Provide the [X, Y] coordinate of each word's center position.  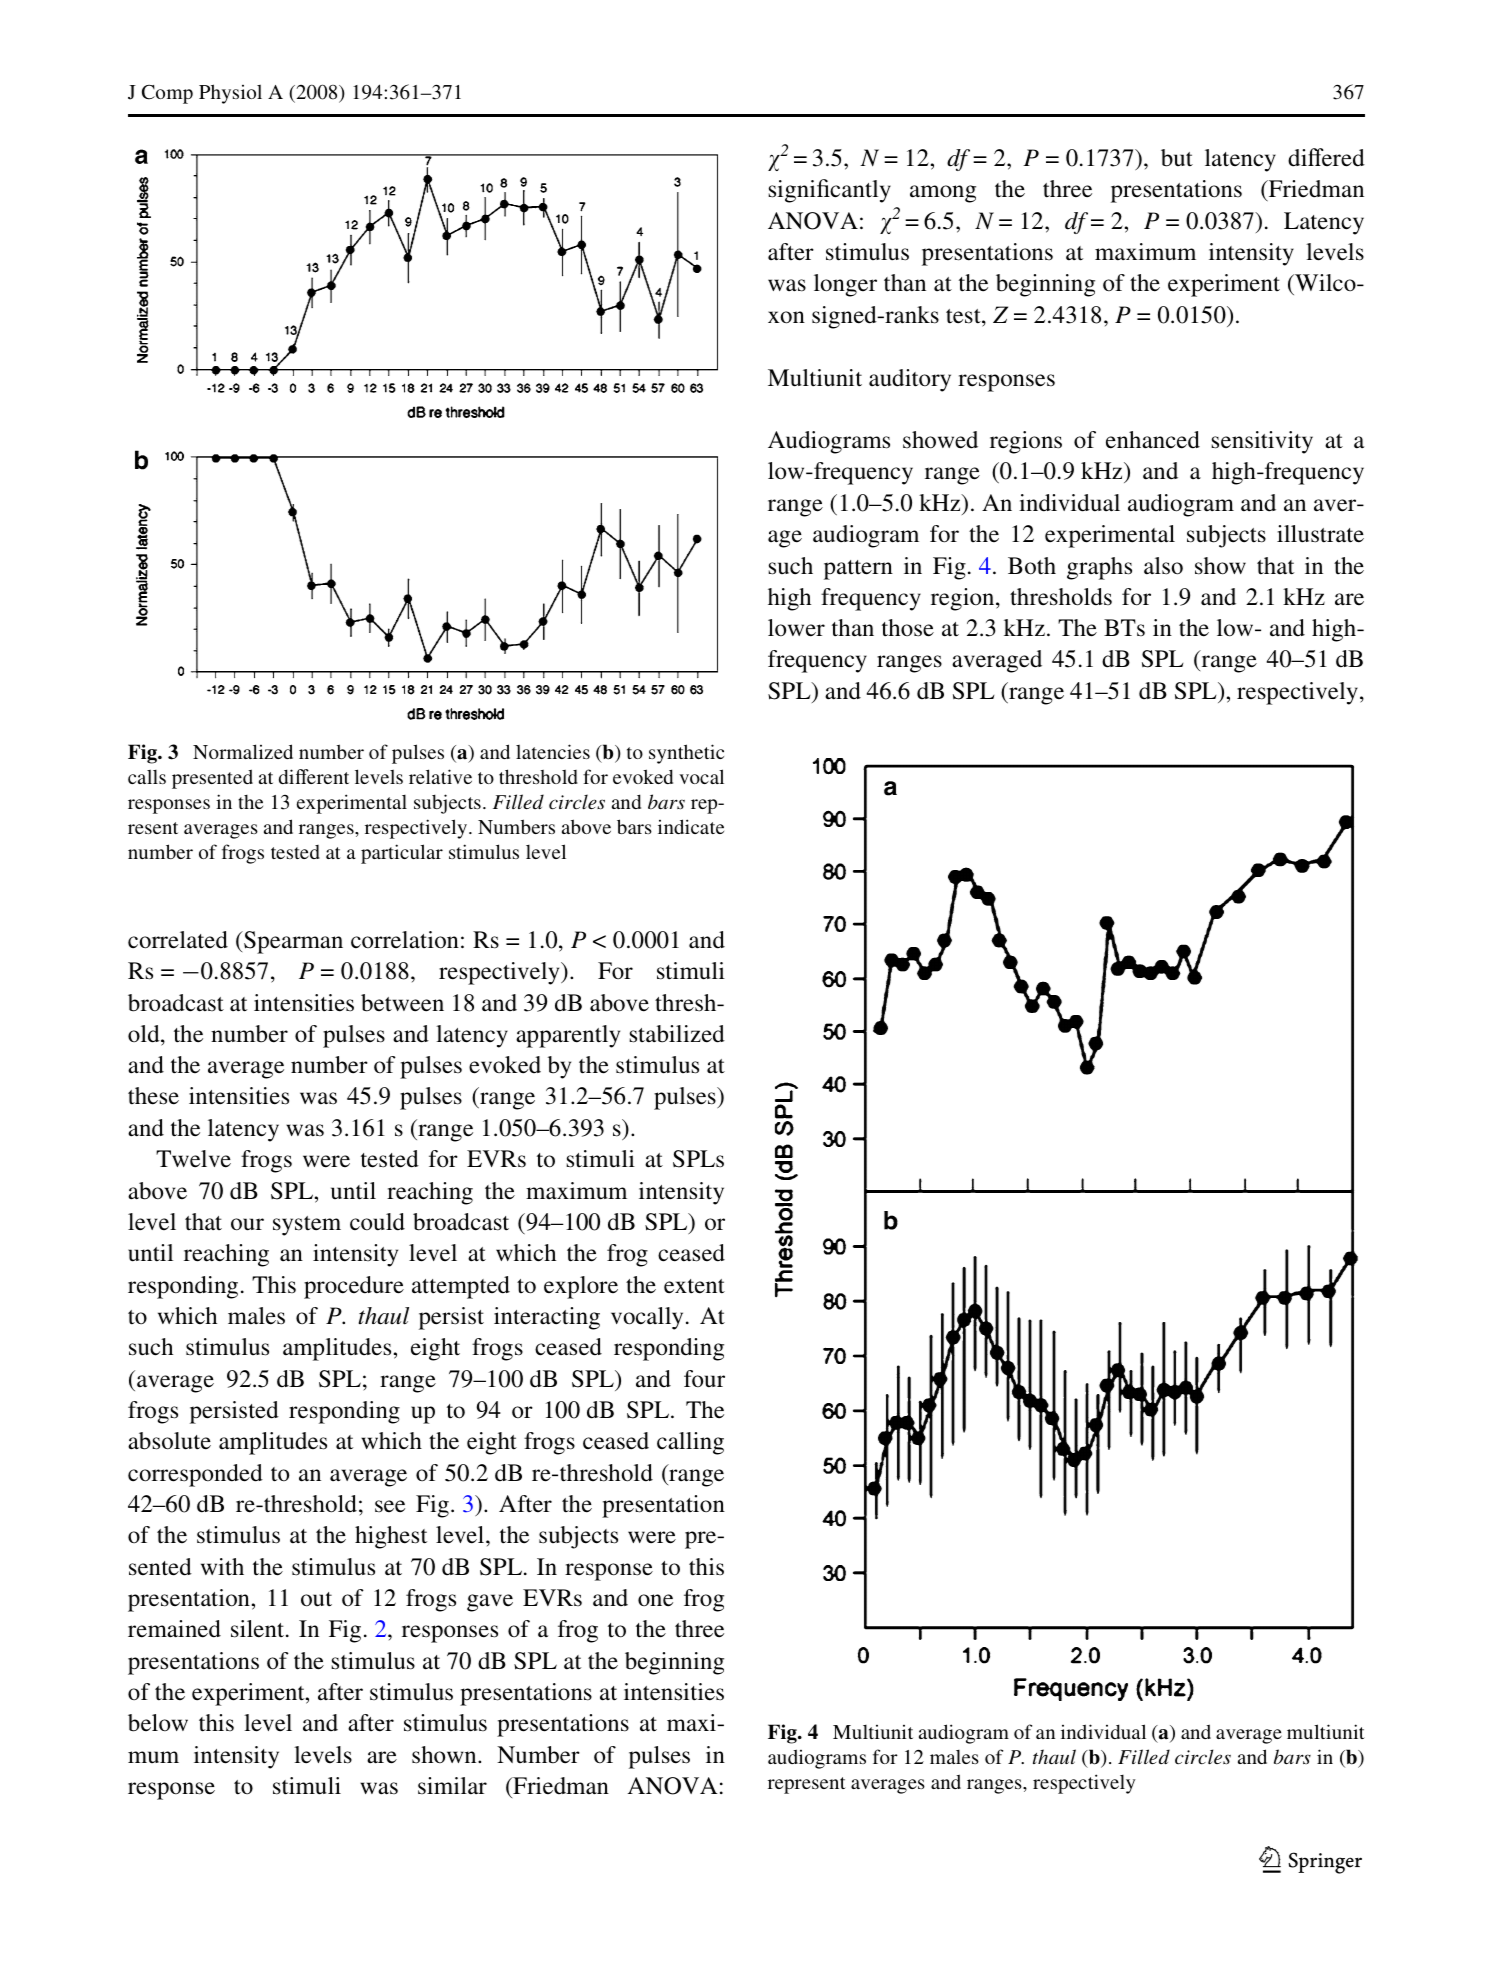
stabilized [677, 1034]
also [1163, 566]
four [704, 1379]
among [943, 194]
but [1177, 158]
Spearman [292, 942]
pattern [858, 570]
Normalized [243, 751]
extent [694, 1286]
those [908, 628]
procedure [354, 1287]
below [158, 1723]
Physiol [230, 94]
